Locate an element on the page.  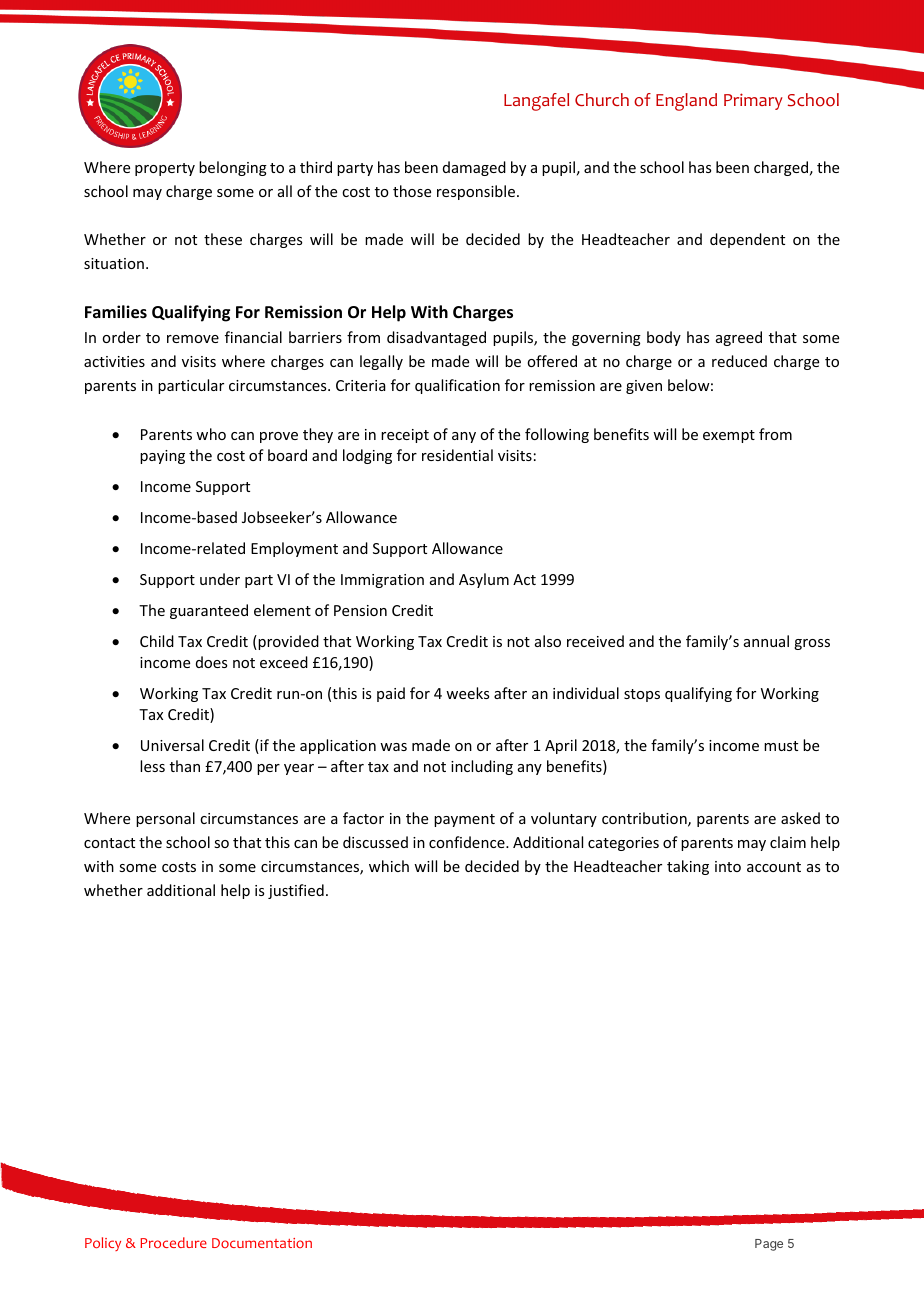
confidence is located at coordinates (468, 842).
